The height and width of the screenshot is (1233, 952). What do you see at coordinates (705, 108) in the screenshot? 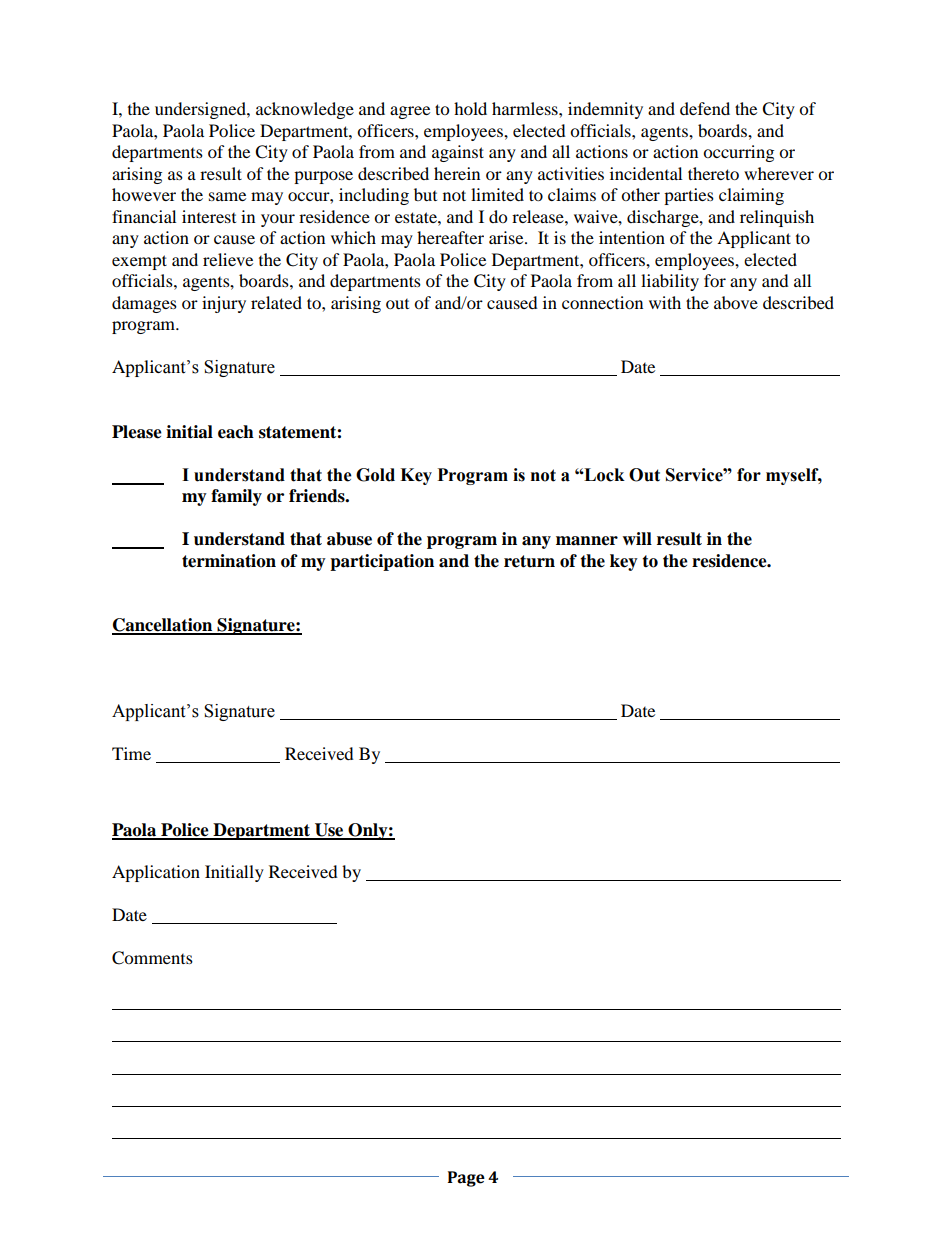
I see `defend` at bounding box center [705, 108].
